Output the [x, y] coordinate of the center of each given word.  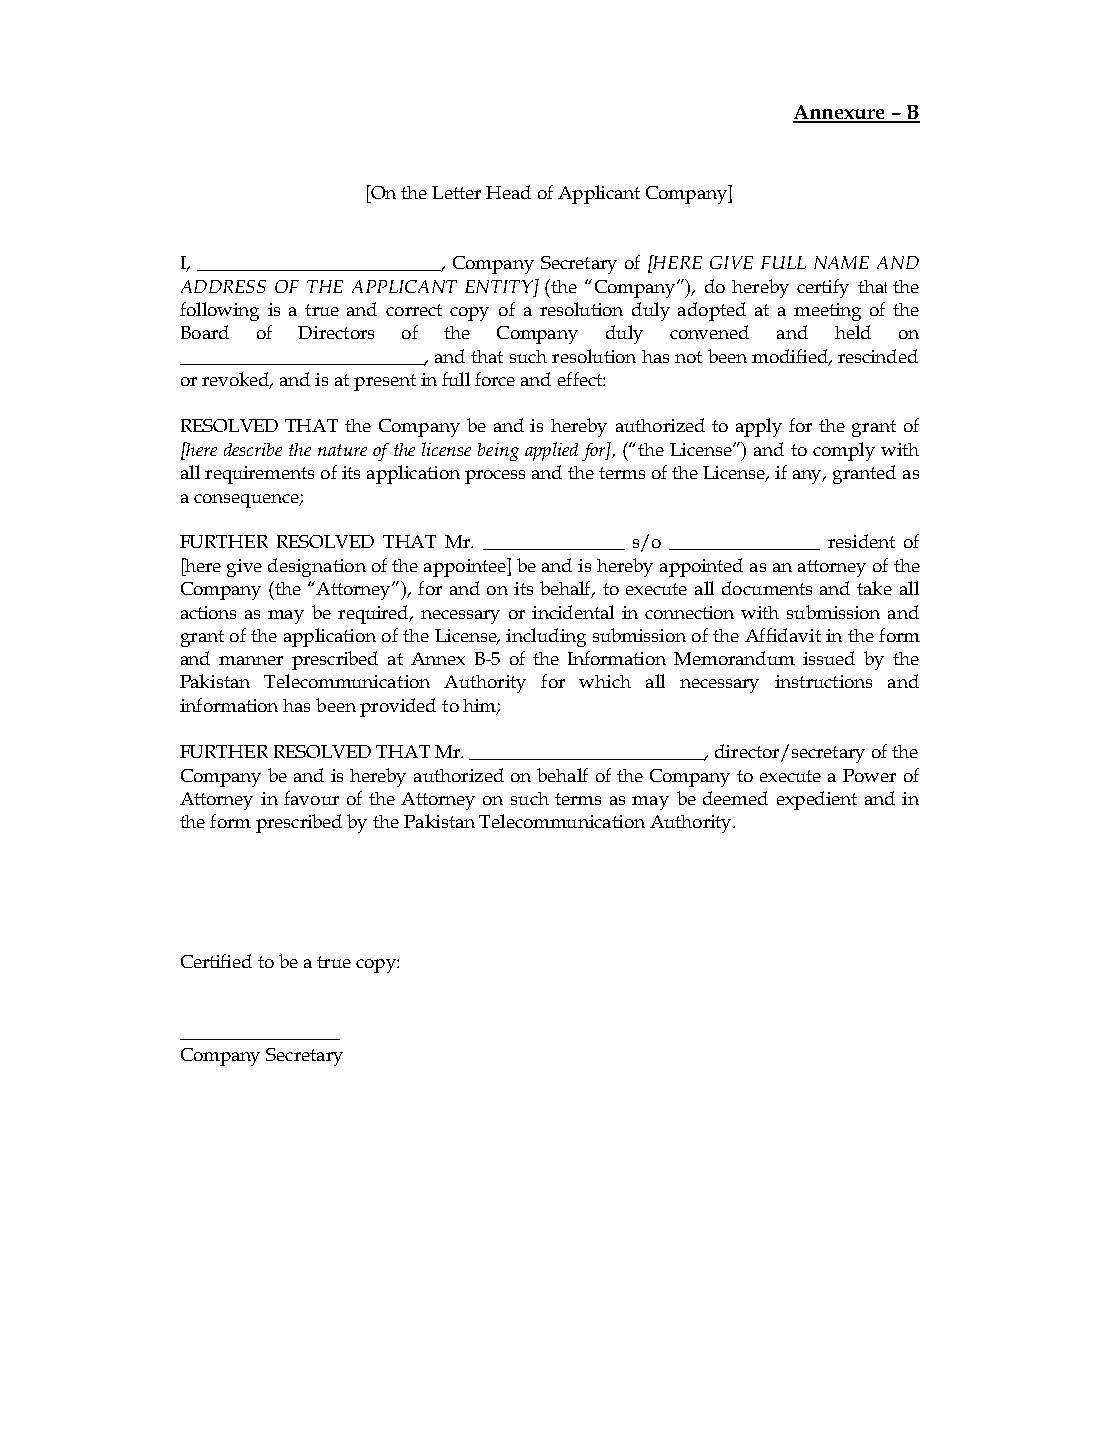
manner [251, 660]
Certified [216, 961]
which [605, 681]
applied [551, 451]
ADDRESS [223, 286]
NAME [841, 262]
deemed [735, 798]
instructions [823, 681]
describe [253, 449]
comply [844, 451]
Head [508, 192]
